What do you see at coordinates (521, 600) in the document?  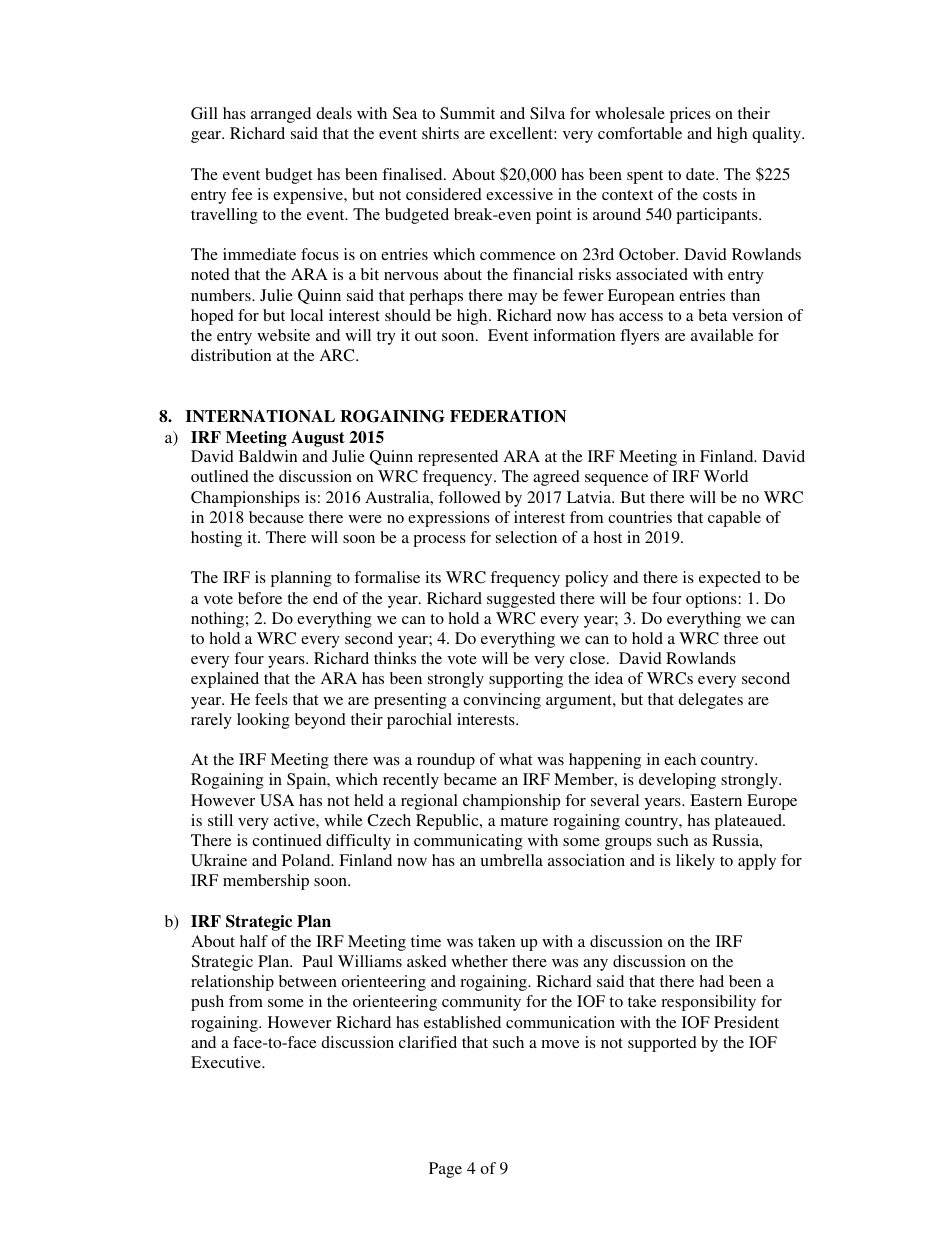 I see `suggested` at bounding box center [521, 600].
